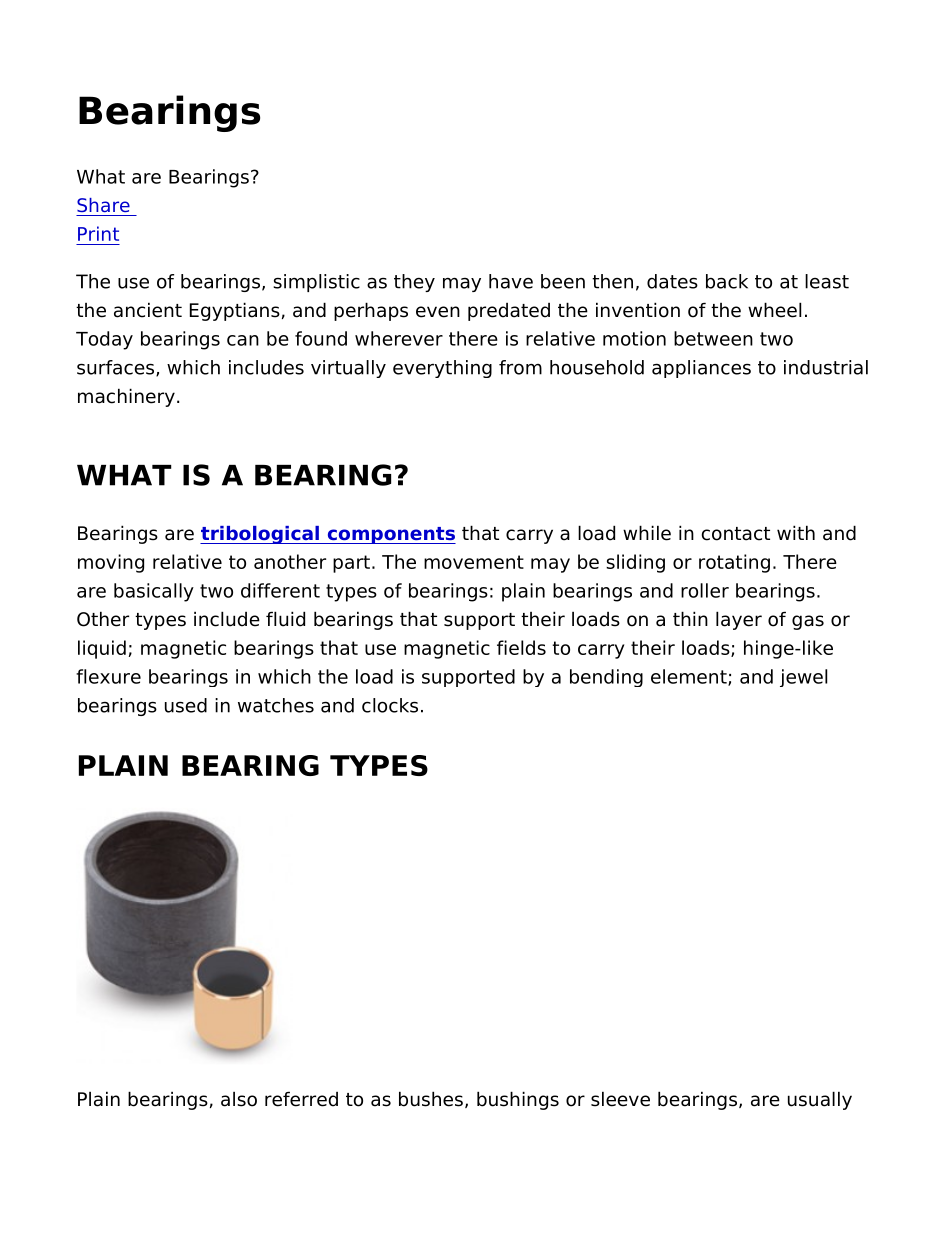 The height and width of the screenshot is (1233, 952). I want to click on fields, so click(521, 647).
